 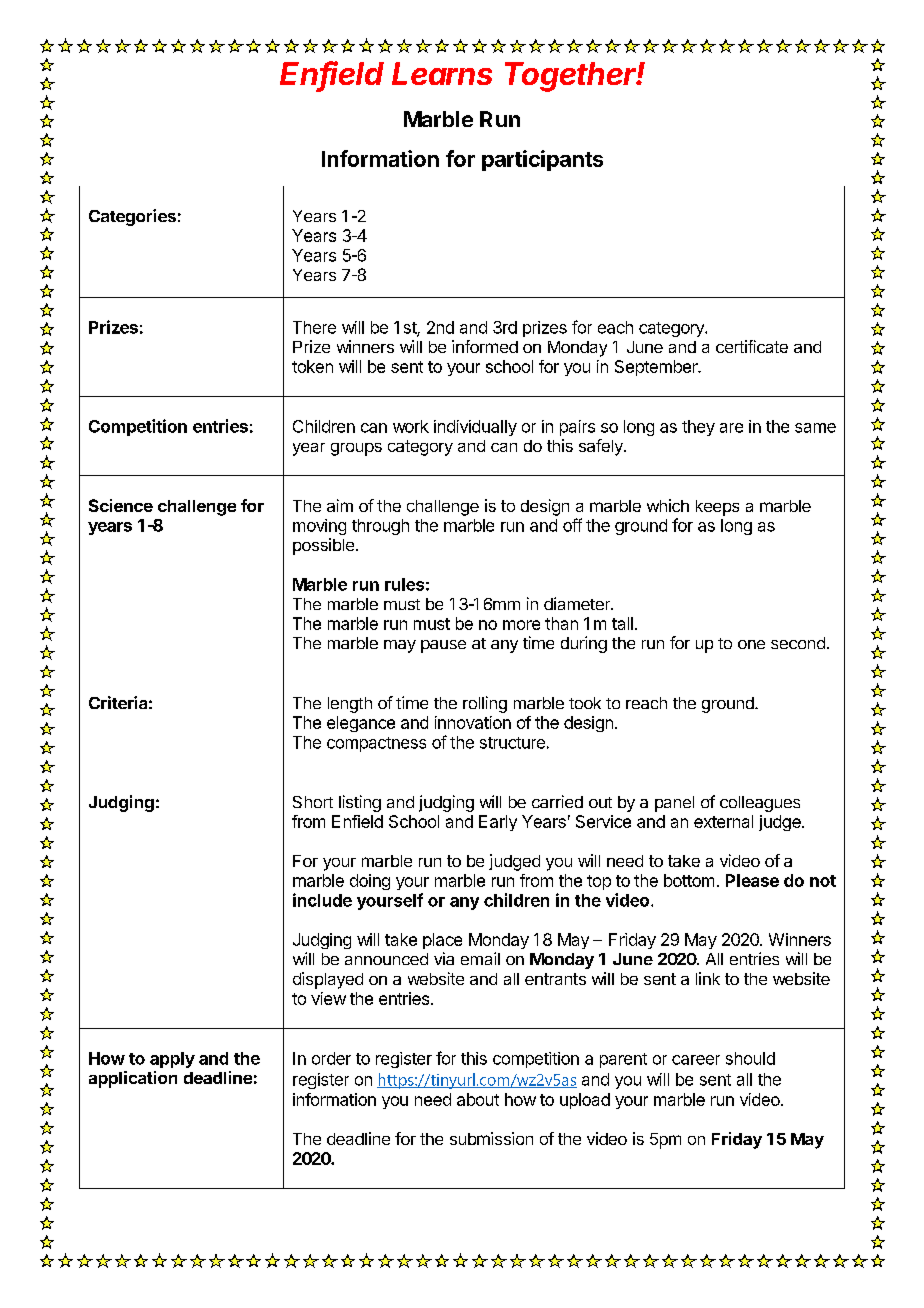 What do you see at coordinates (752, 880) in the image?
I see `Please` at bounding box center [752, 880].
